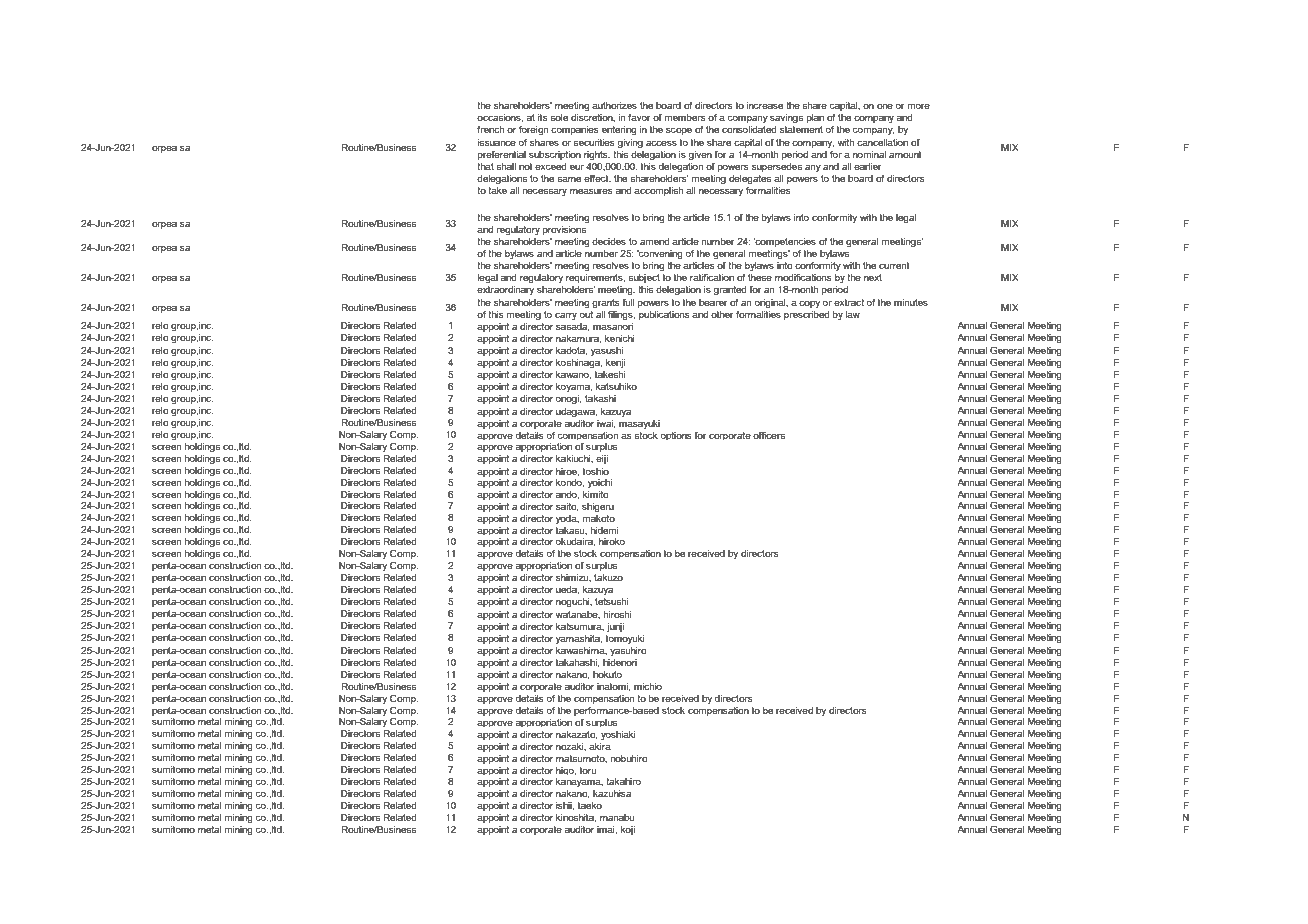  I want to click on options, so click(676, 436).
